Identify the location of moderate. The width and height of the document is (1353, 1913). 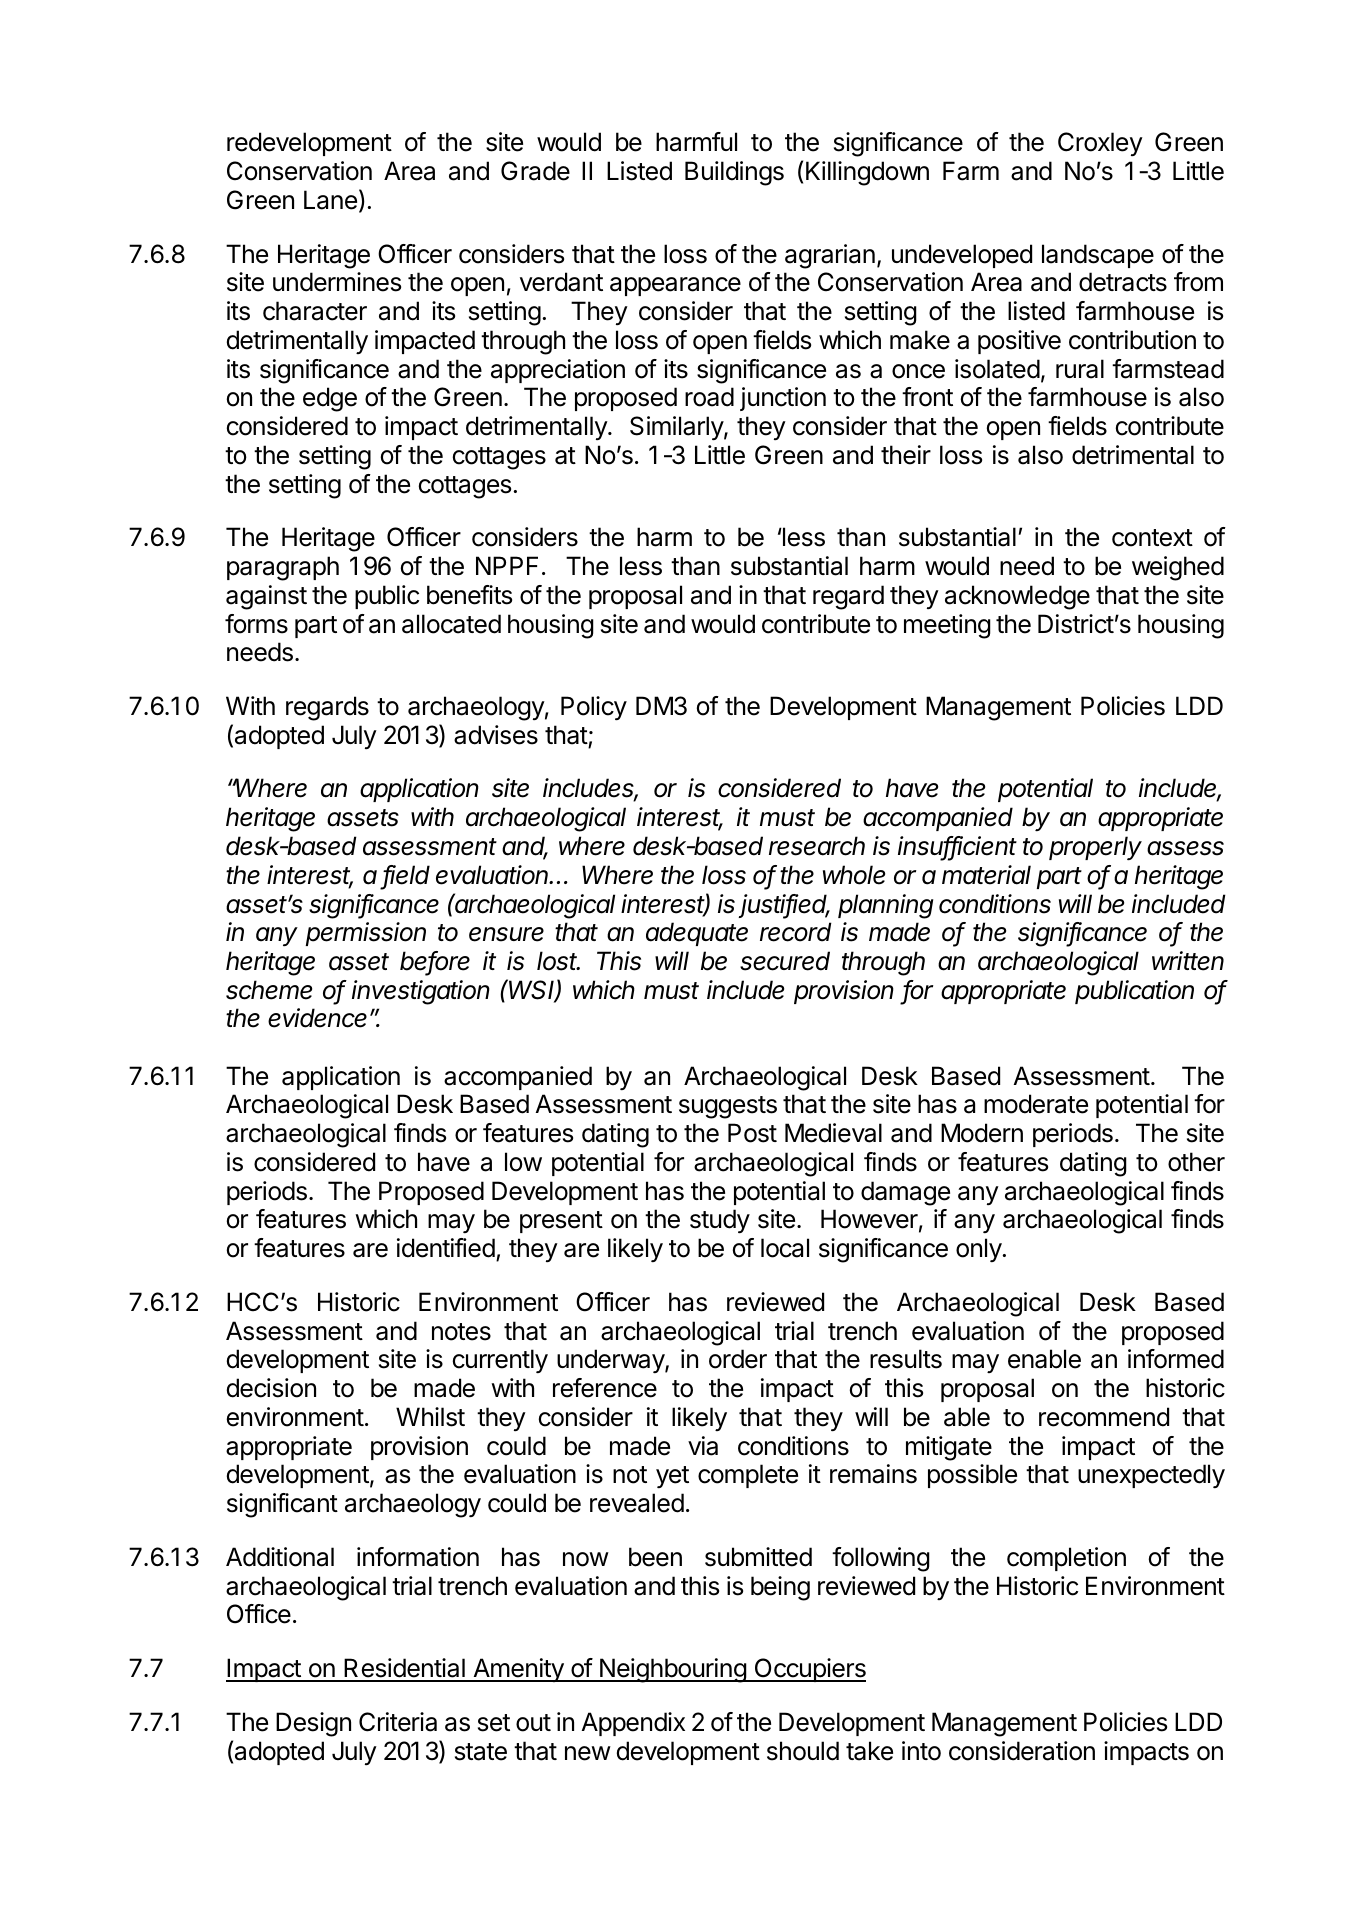
(1036, 1104).
